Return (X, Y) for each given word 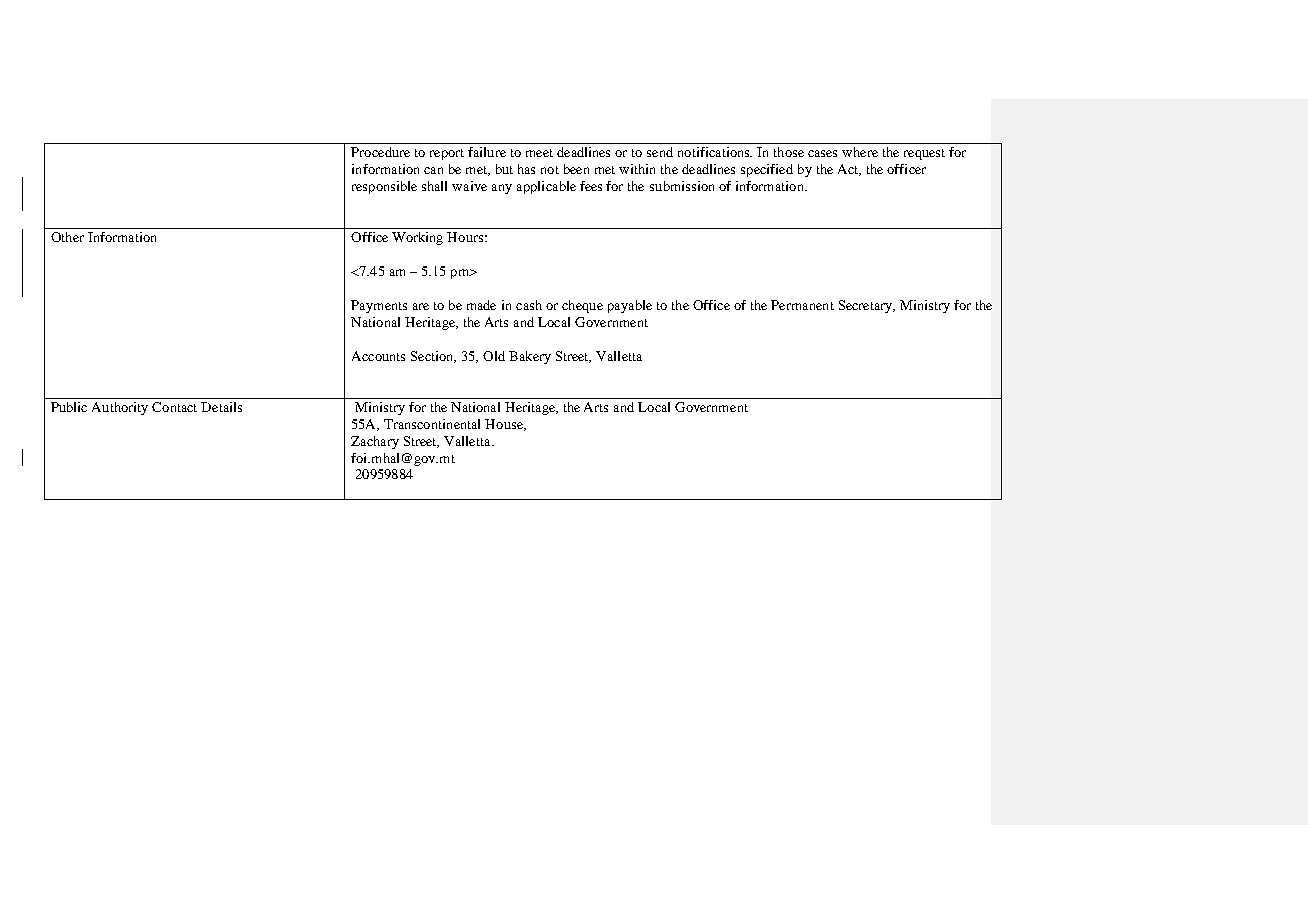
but (504, 169)
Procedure (380, 152)
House (505, 425)
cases (822, 153)
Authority (120, 408)
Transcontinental (432, 424)
